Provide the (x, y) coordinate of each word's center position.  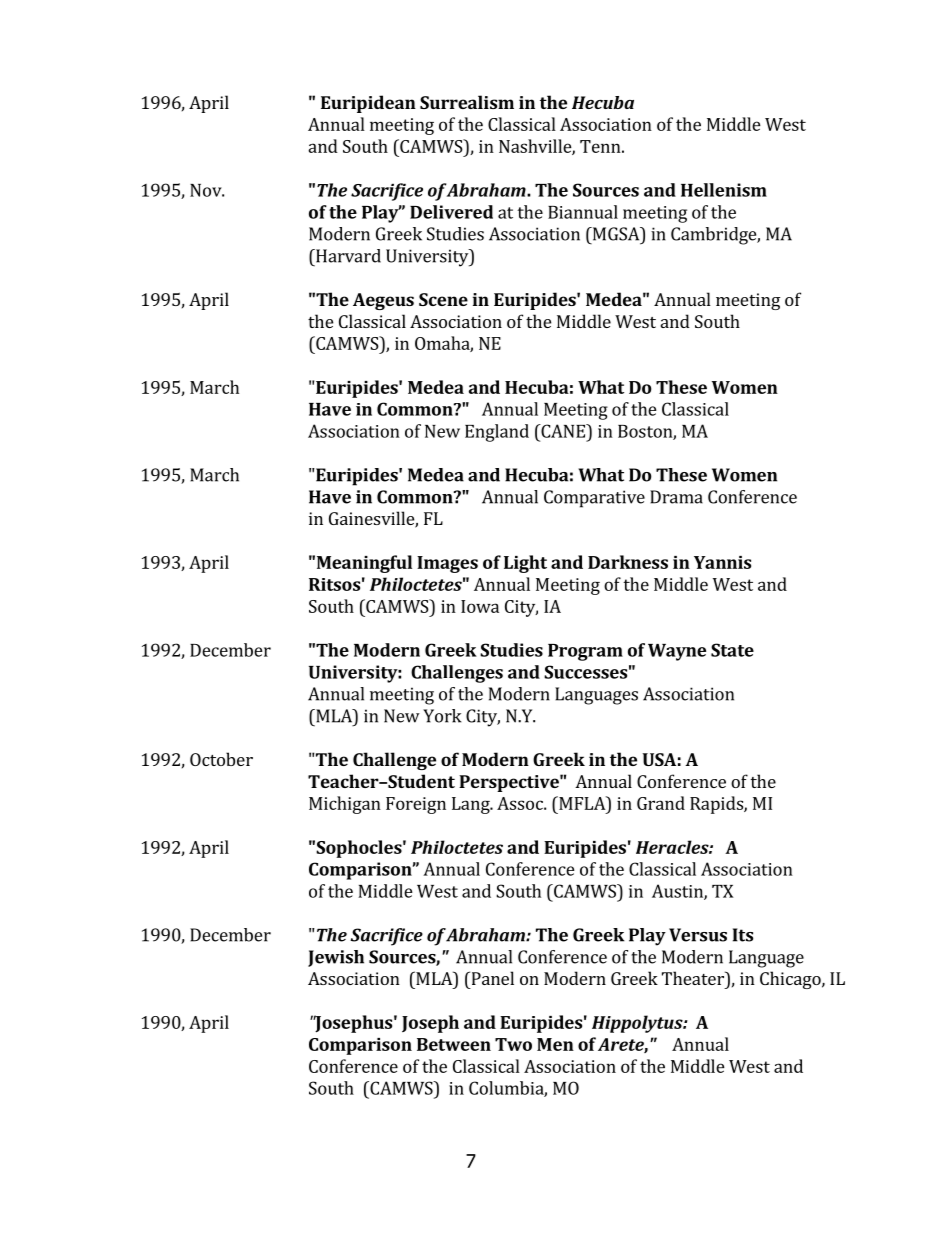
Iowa (480, 606)
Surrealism (467, 102)
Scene (443, 299)
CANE (563, 431)
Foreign (416, 805)
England (497, 433)
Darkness (628, 562)
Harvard (347, 256)
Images (447, 564)
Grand (661, 803)
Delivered (451, 212)
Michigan (345, 805)
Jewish (336, 958)
